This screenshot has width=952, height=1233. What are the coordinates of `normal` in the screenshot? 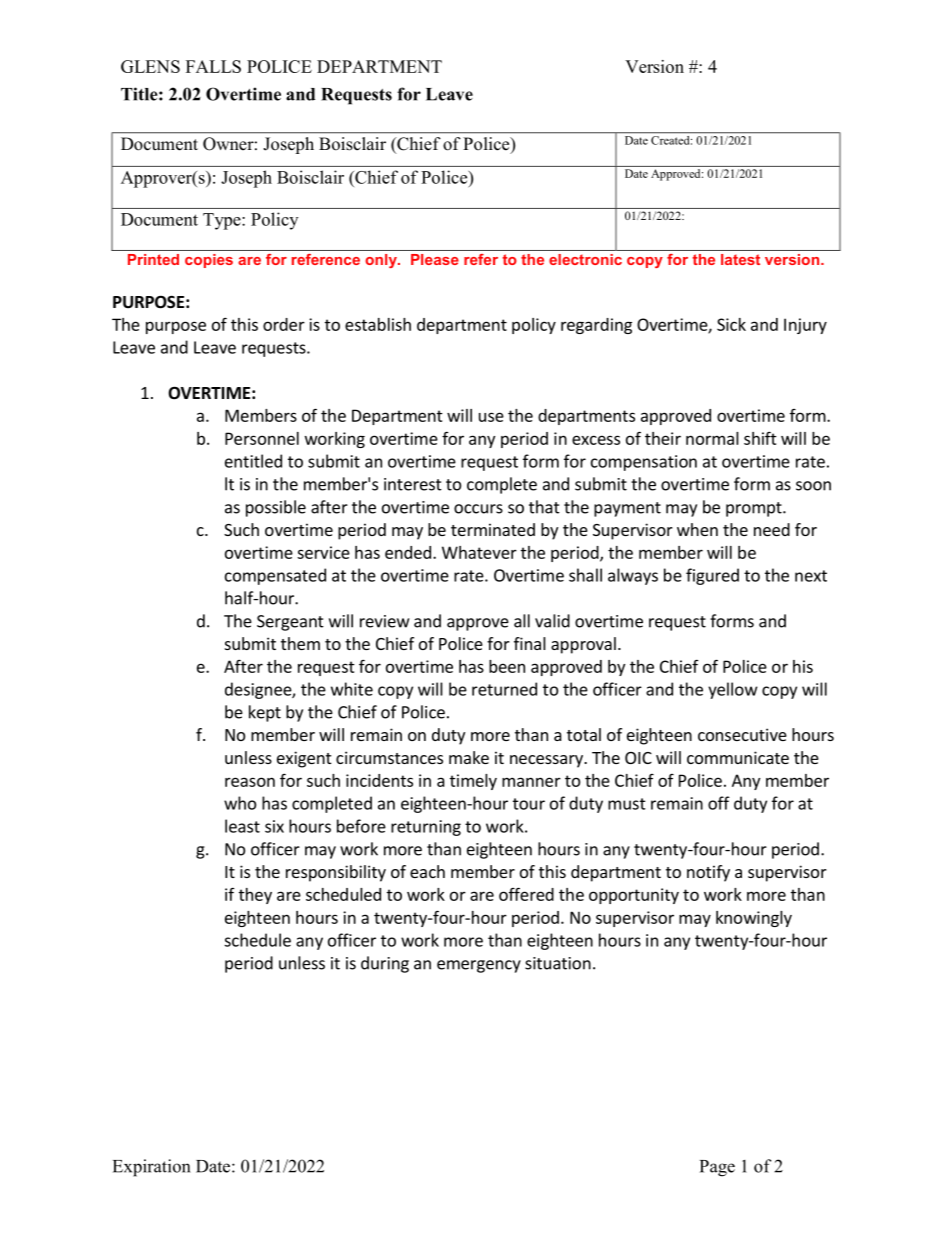 It's located at (712, 438).
